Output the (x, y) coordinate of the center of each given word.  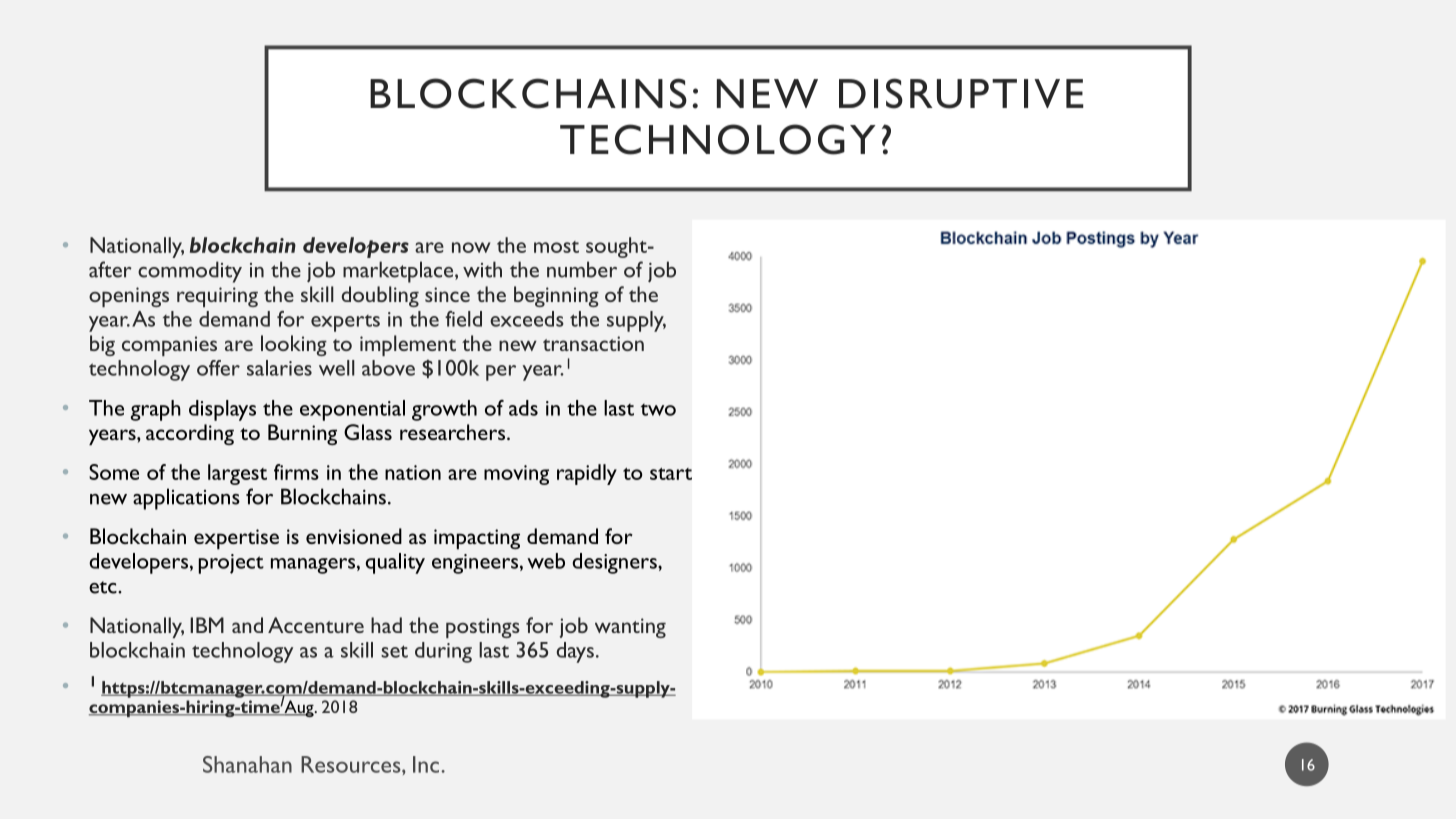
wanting (630, 628)
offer (218, 368)
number (582, 269)
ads (523, 408)
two (658, 410)
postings (483, 628)
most (556, 247)
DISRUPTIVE (961, 93)
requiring (217, 297)
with (482, 269)
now (471, 247)
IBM (207, 625)
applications (186, 499)
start (671, 474)
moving (516, 475)
